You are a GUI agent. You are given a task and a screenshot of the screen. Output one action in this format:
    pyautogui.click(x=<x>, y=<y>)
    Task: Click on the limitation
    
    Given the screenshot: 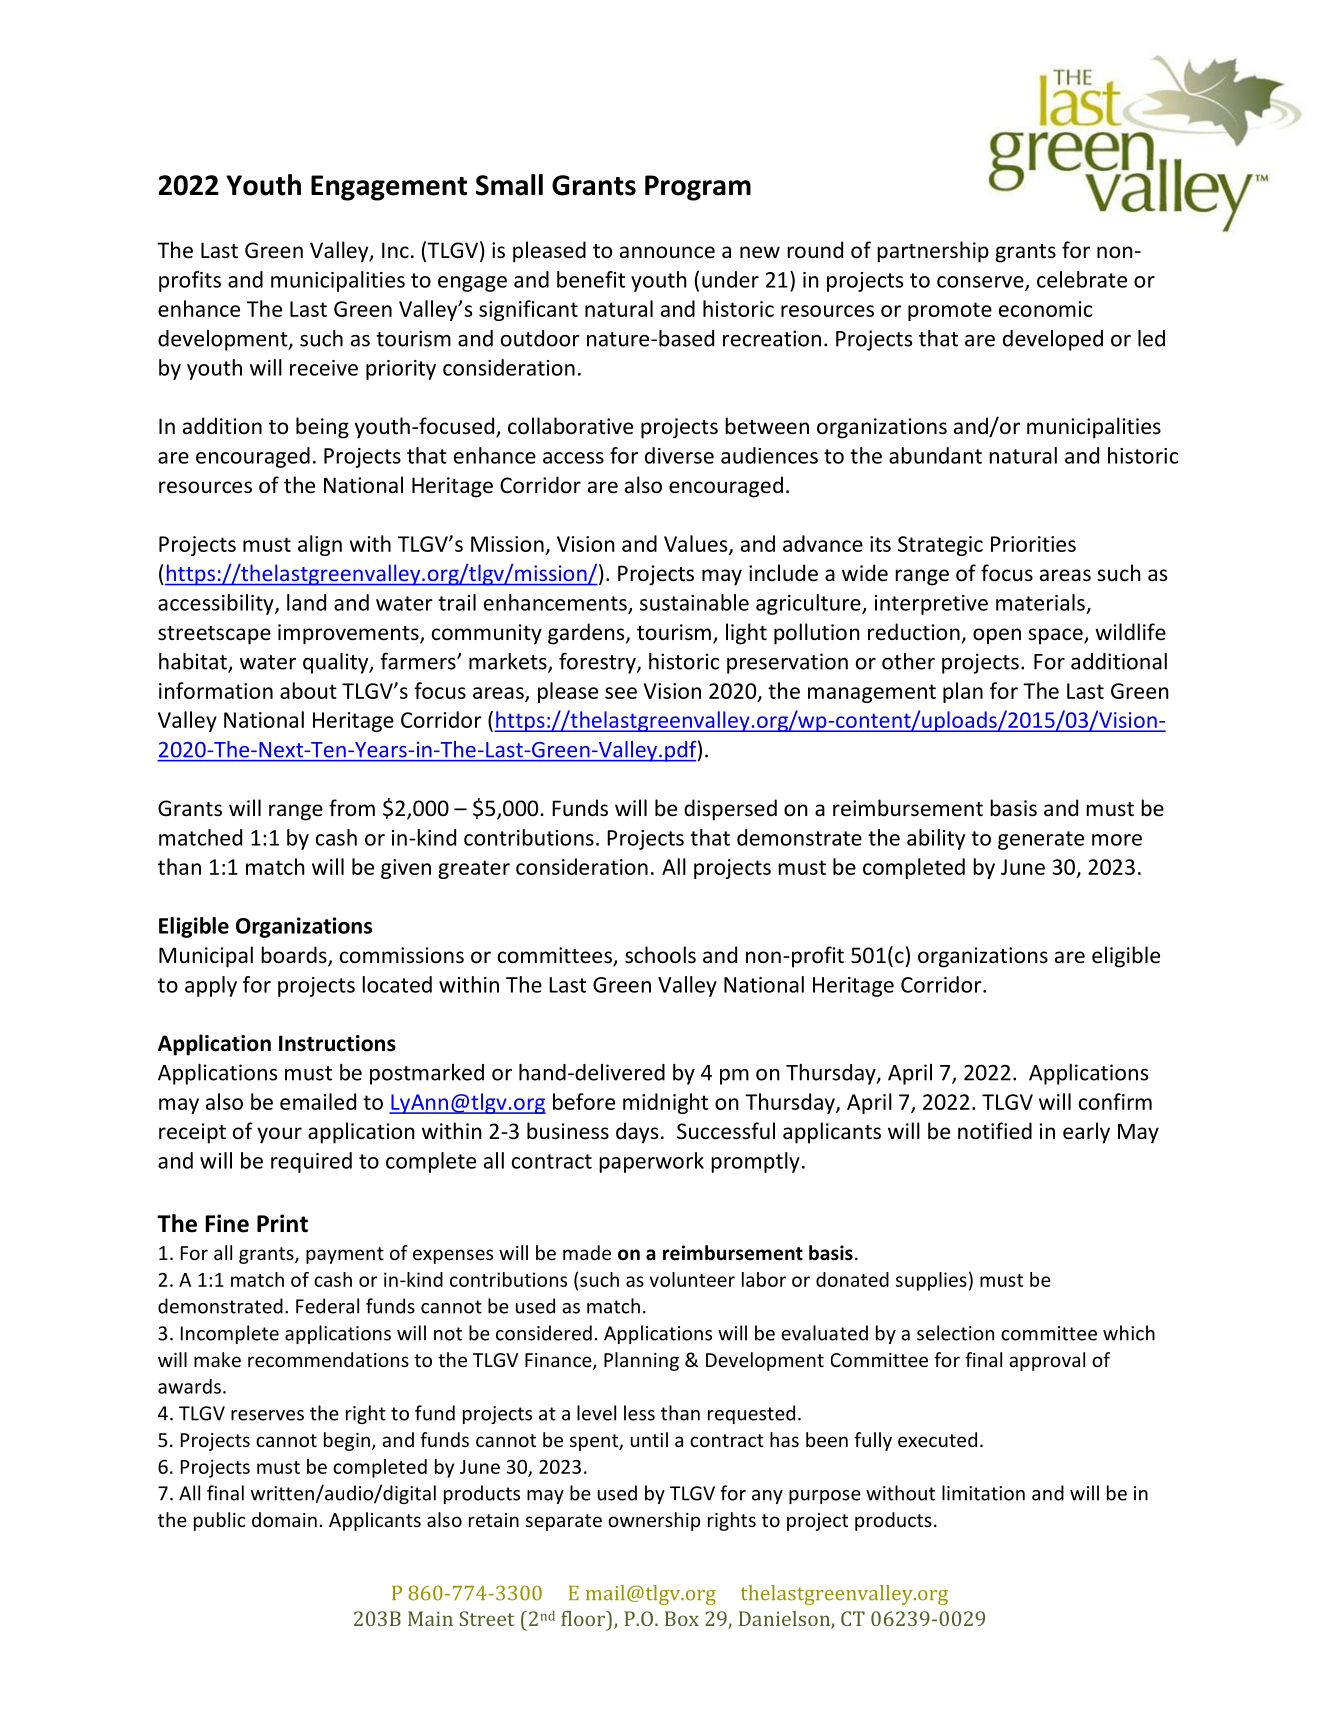 What is the action you would take?
    pyautogui.click(x=983, y=1493)
